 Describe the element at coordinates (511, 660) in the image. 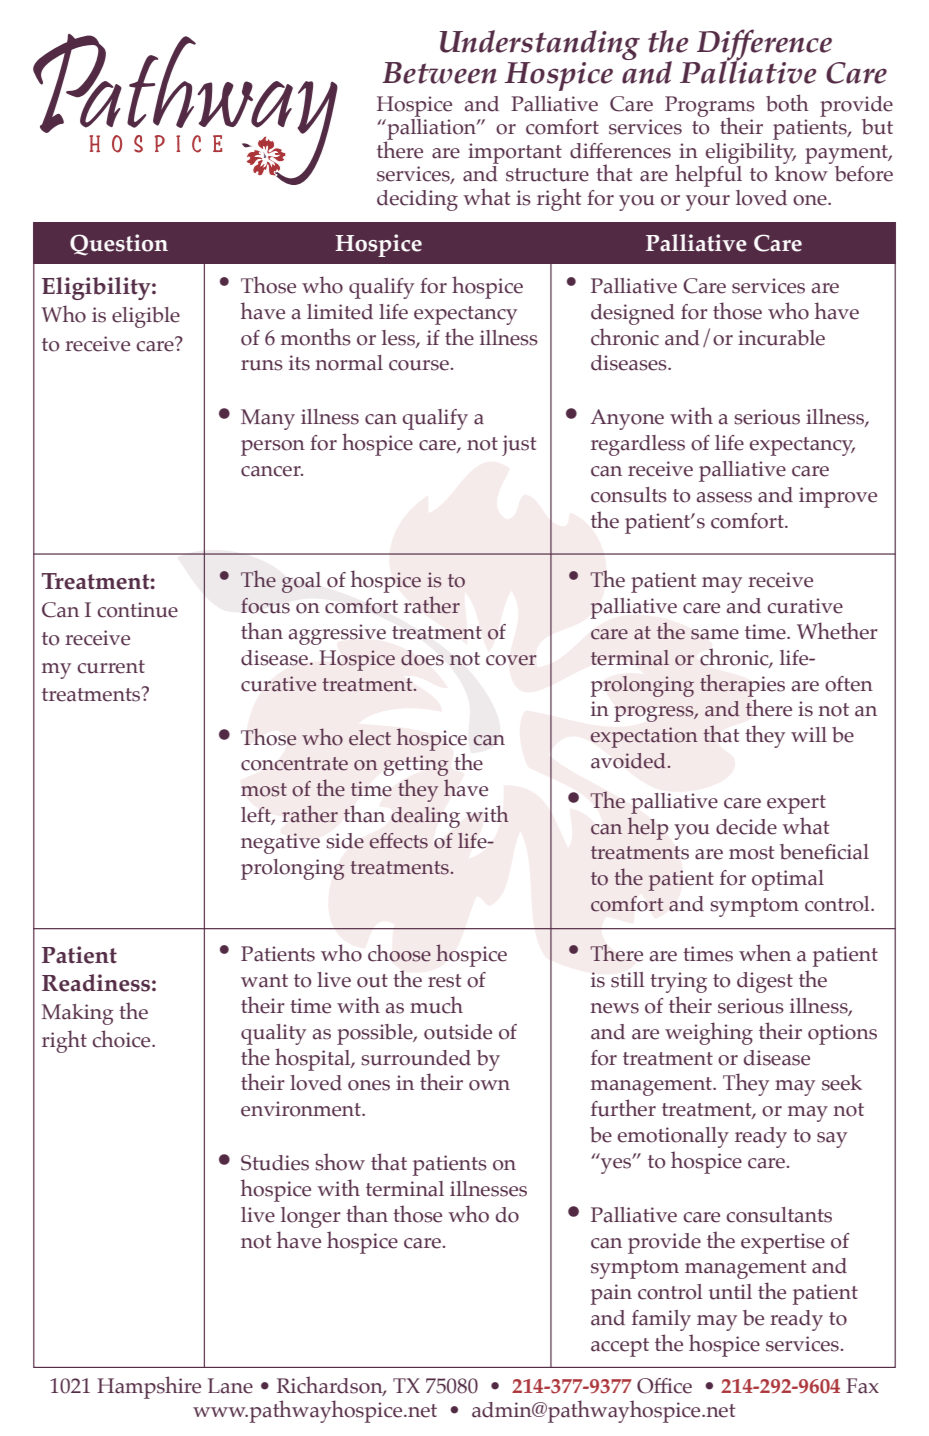

I see `cover` at that location.
